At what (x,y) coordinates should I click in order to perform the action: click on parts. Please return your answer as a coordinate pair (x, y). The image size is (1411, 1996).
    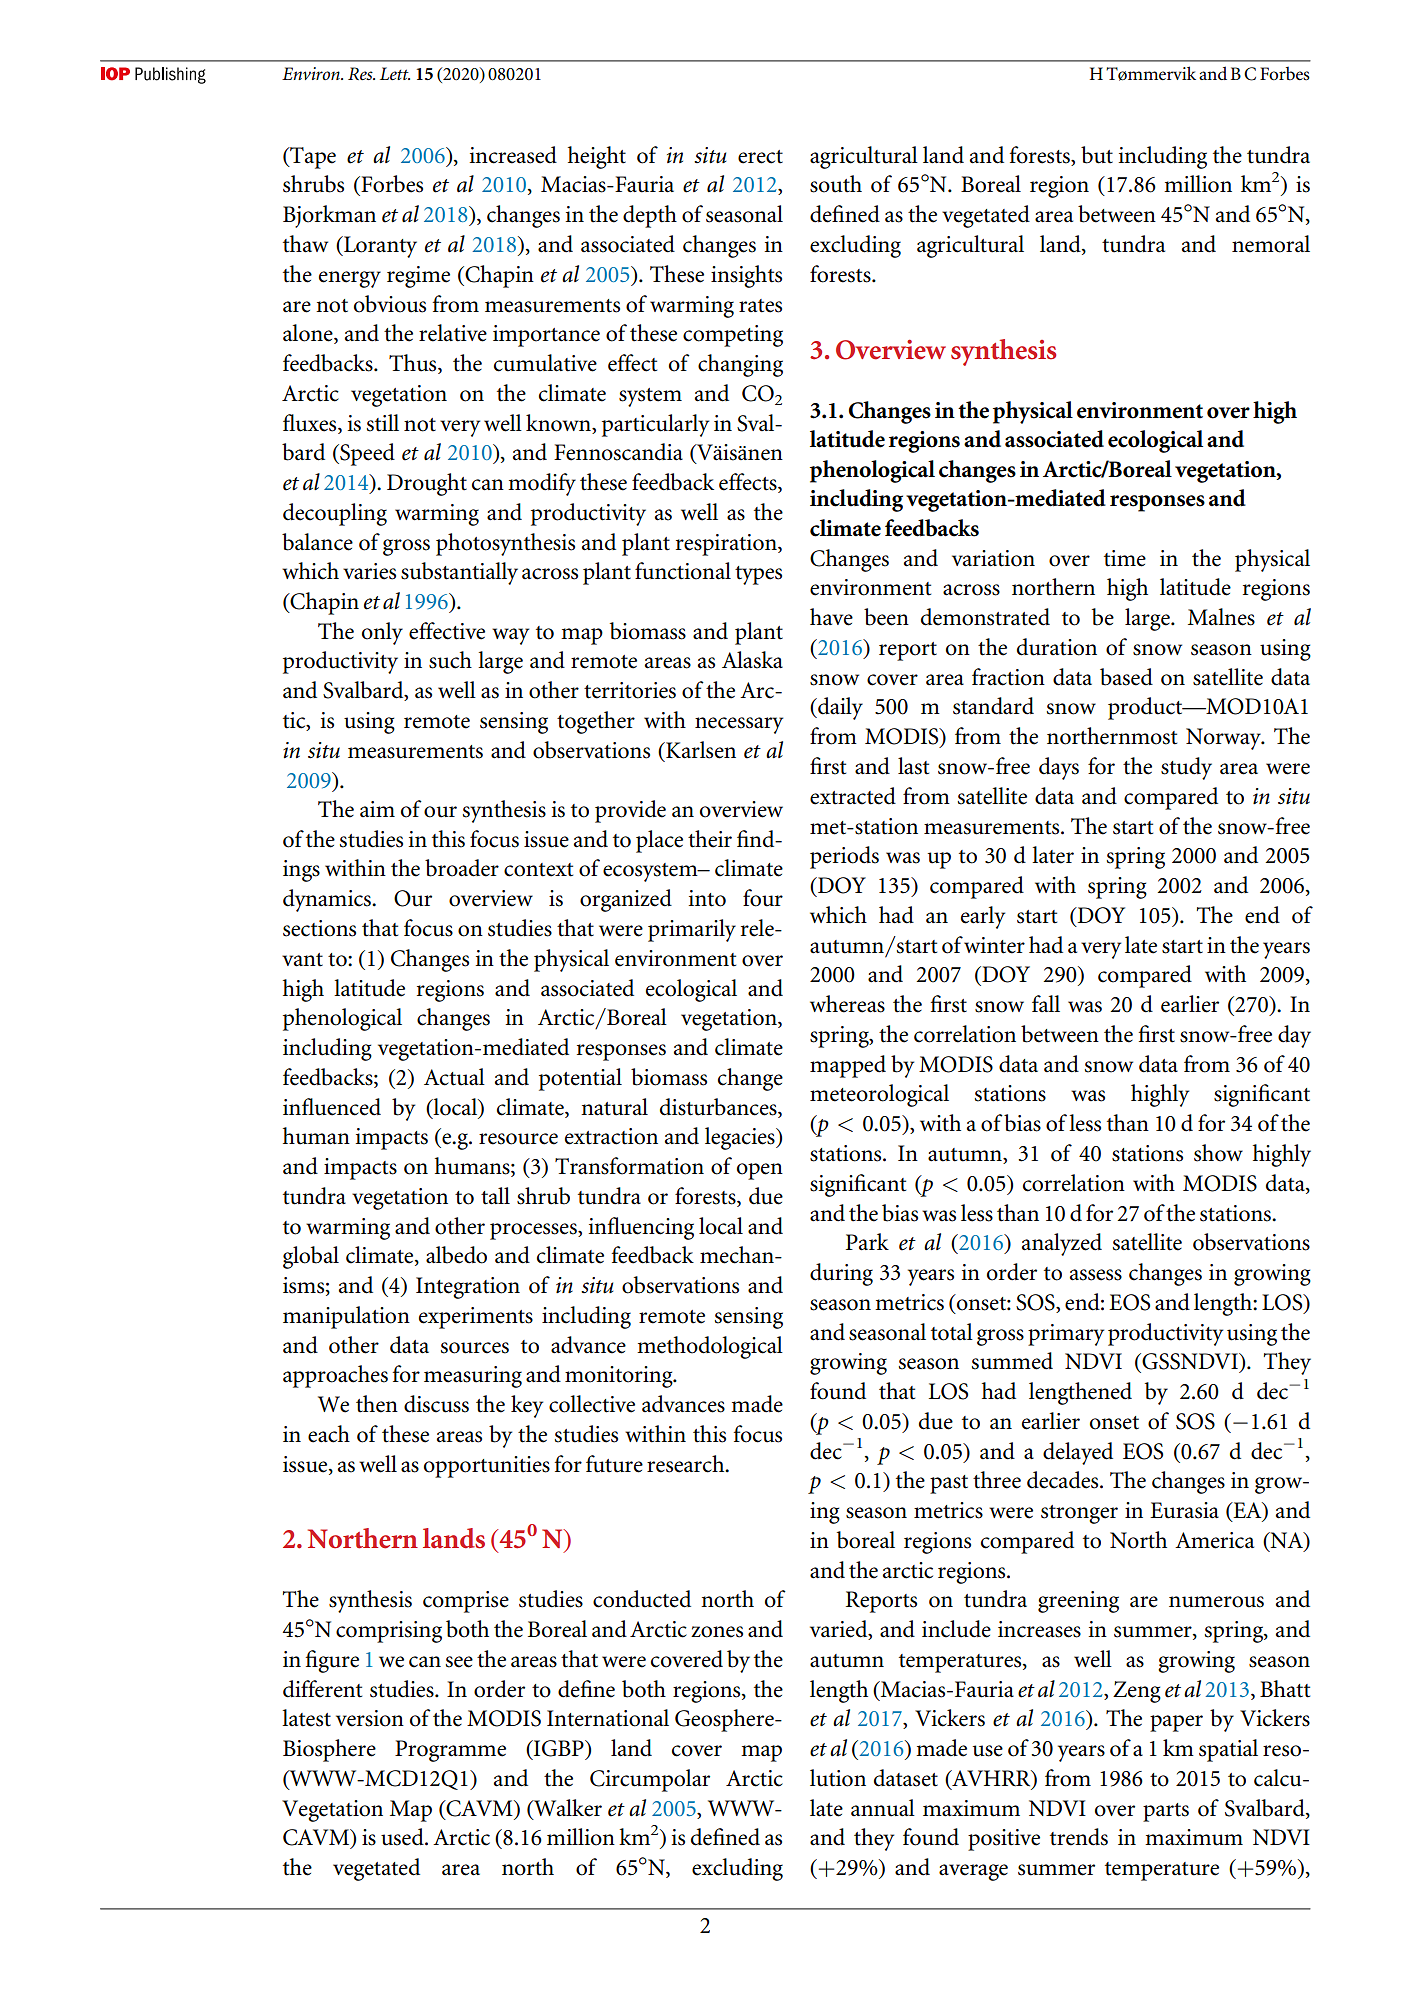
    Looking at the image, I should click on (1166, 1812).
